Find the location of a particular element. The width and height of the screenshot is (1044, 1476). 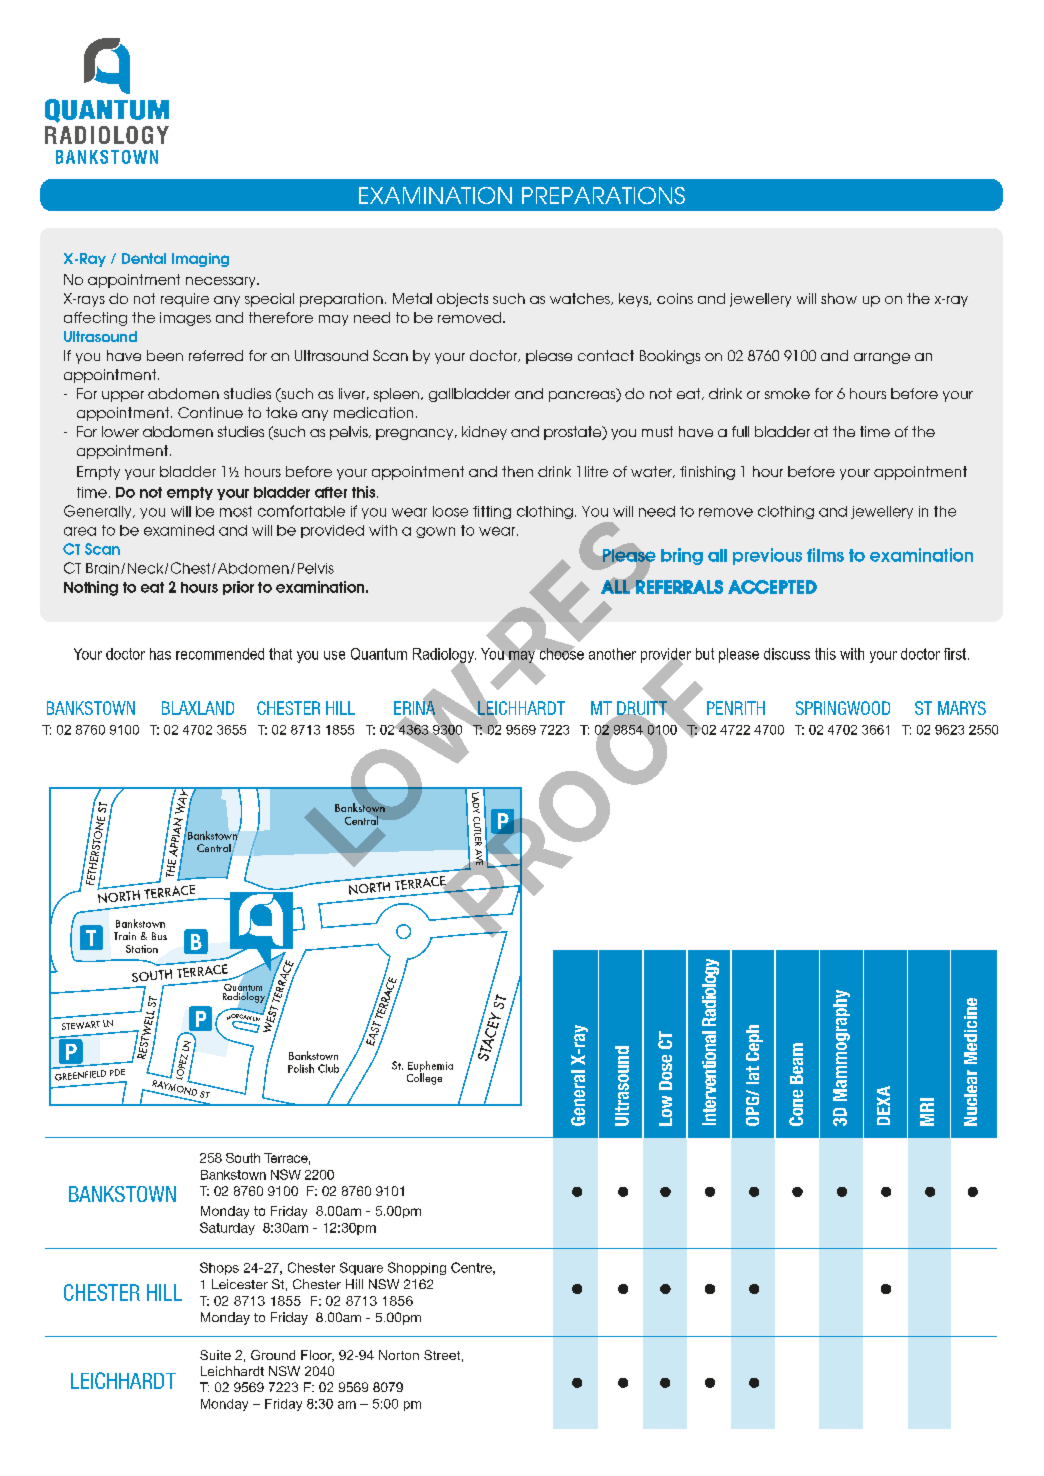

another is located at coordinates (612, 654).
